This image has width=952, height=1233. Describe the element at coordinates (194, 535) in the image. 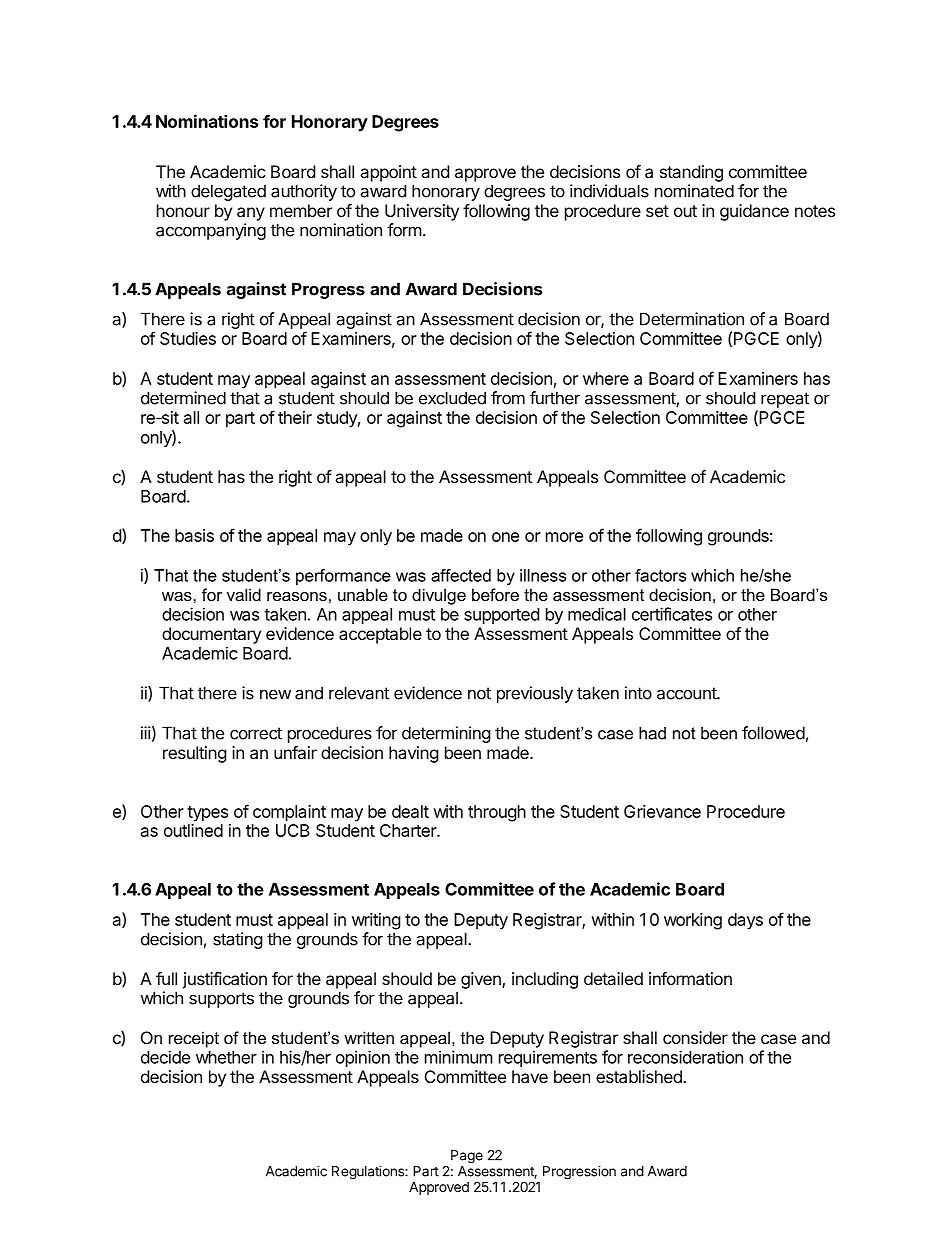

I see `basis` at that location.
